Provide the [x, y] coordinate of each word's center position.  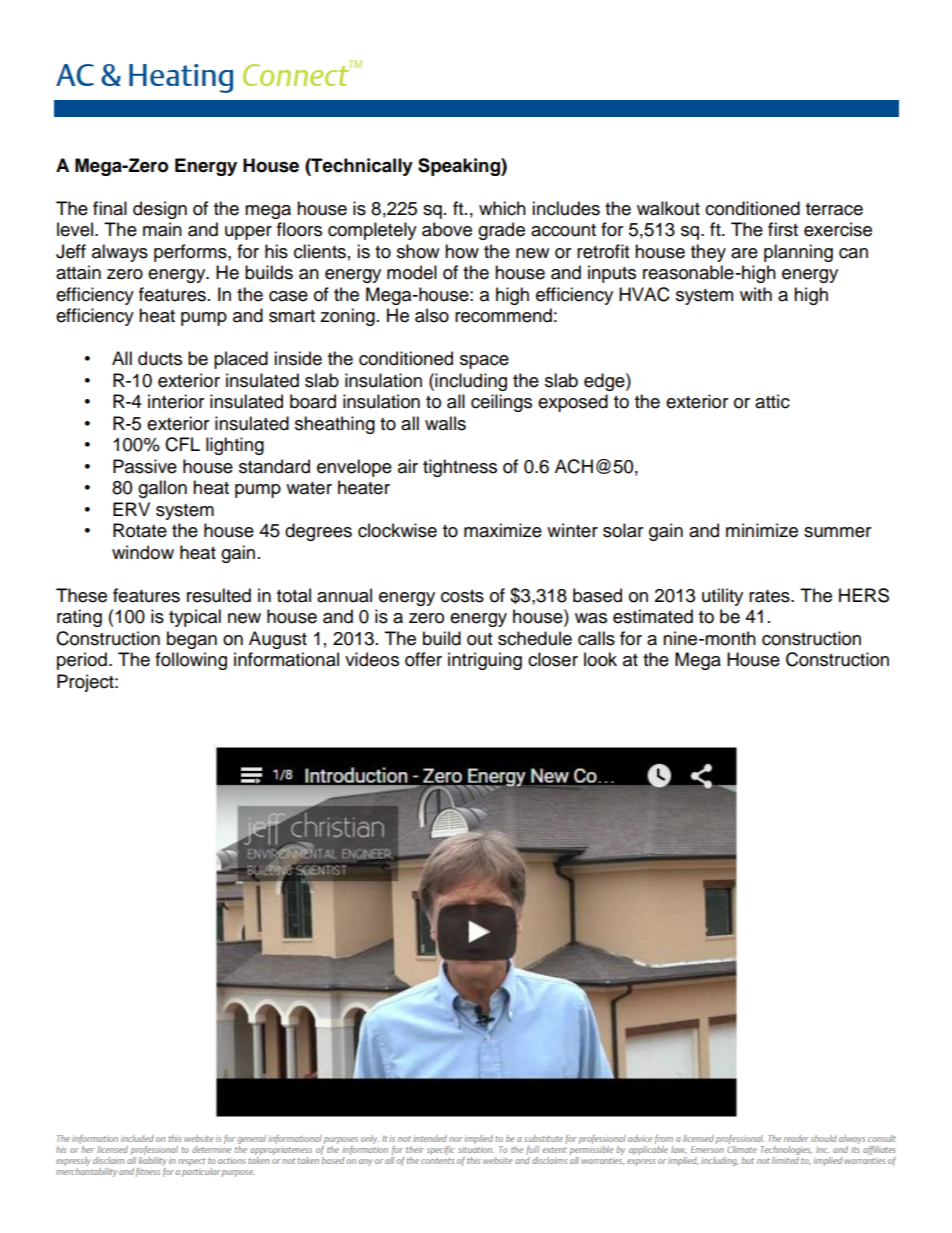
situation [476, 1149]
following [191, 661]
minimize [762, 530]
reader [796, 1138]
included [137, 1138]
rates [770, 596]
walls [445, 423]
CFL [182, 444]
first [783, 229]
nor [456, 1139]
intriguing [485, 661]
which [502, 208]
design [160, 210]
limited [785, 1159]
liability [153, 1160]
